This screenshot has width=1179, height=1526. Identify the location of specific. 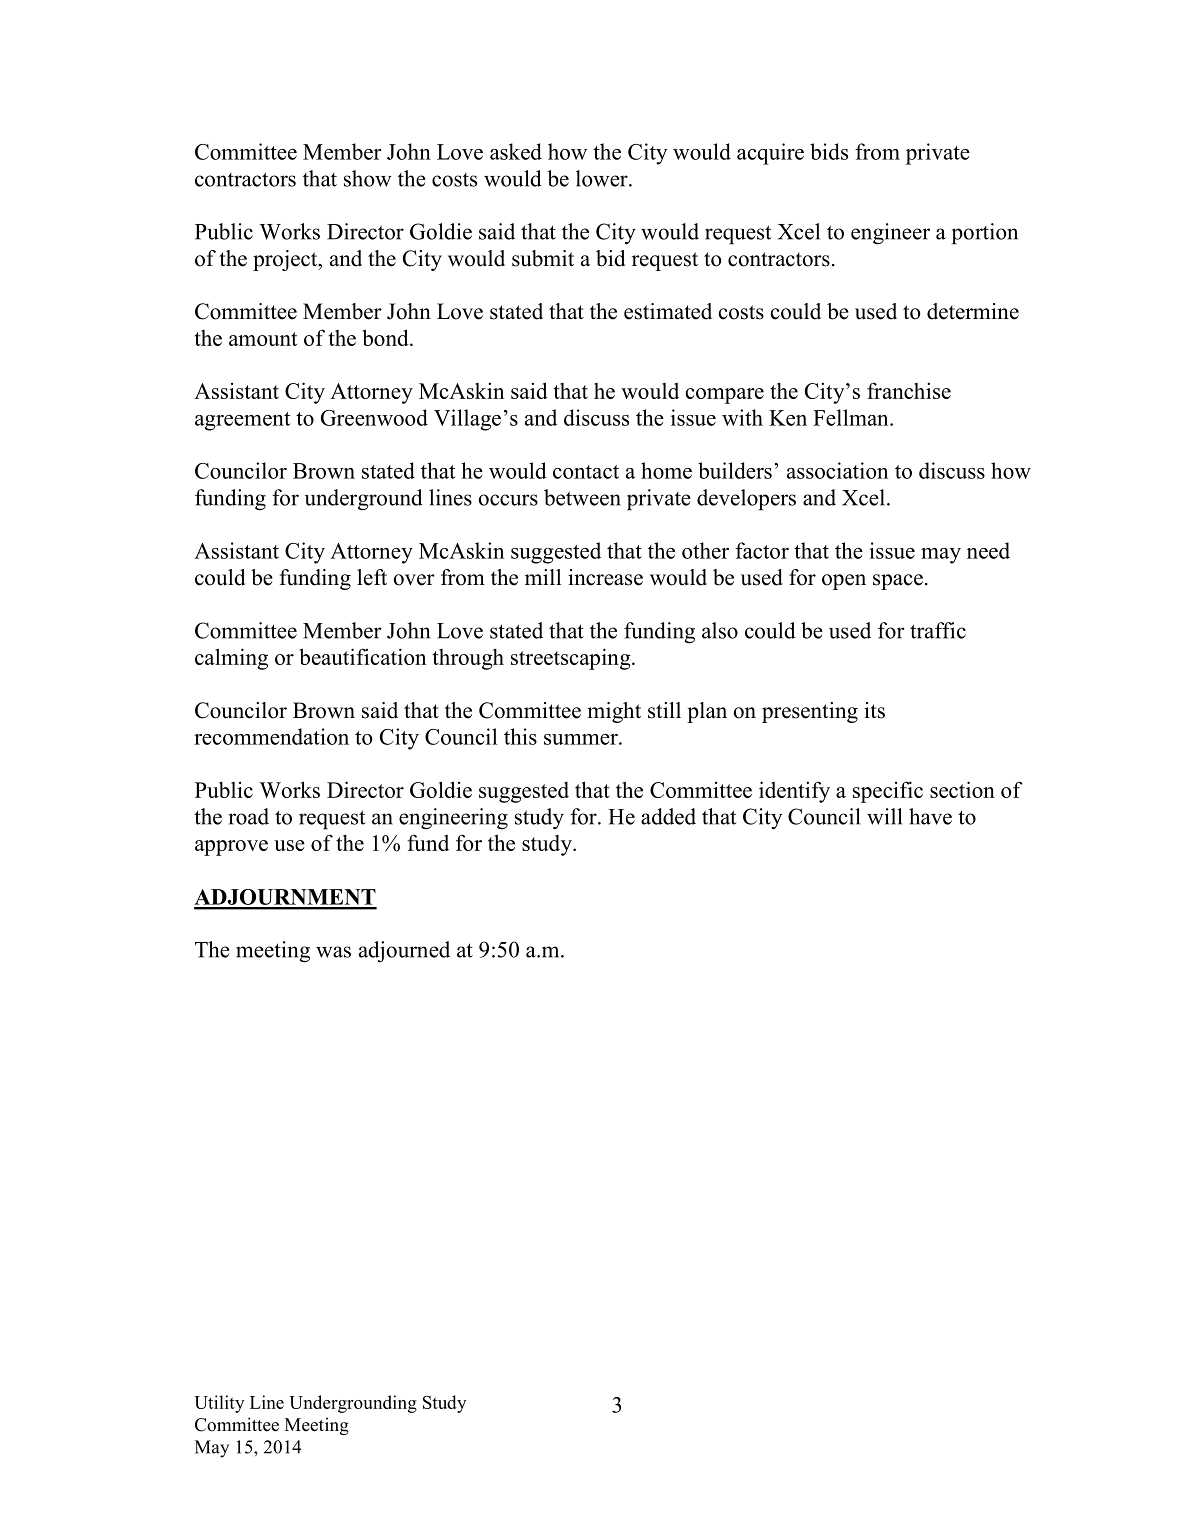
(888, 792).
